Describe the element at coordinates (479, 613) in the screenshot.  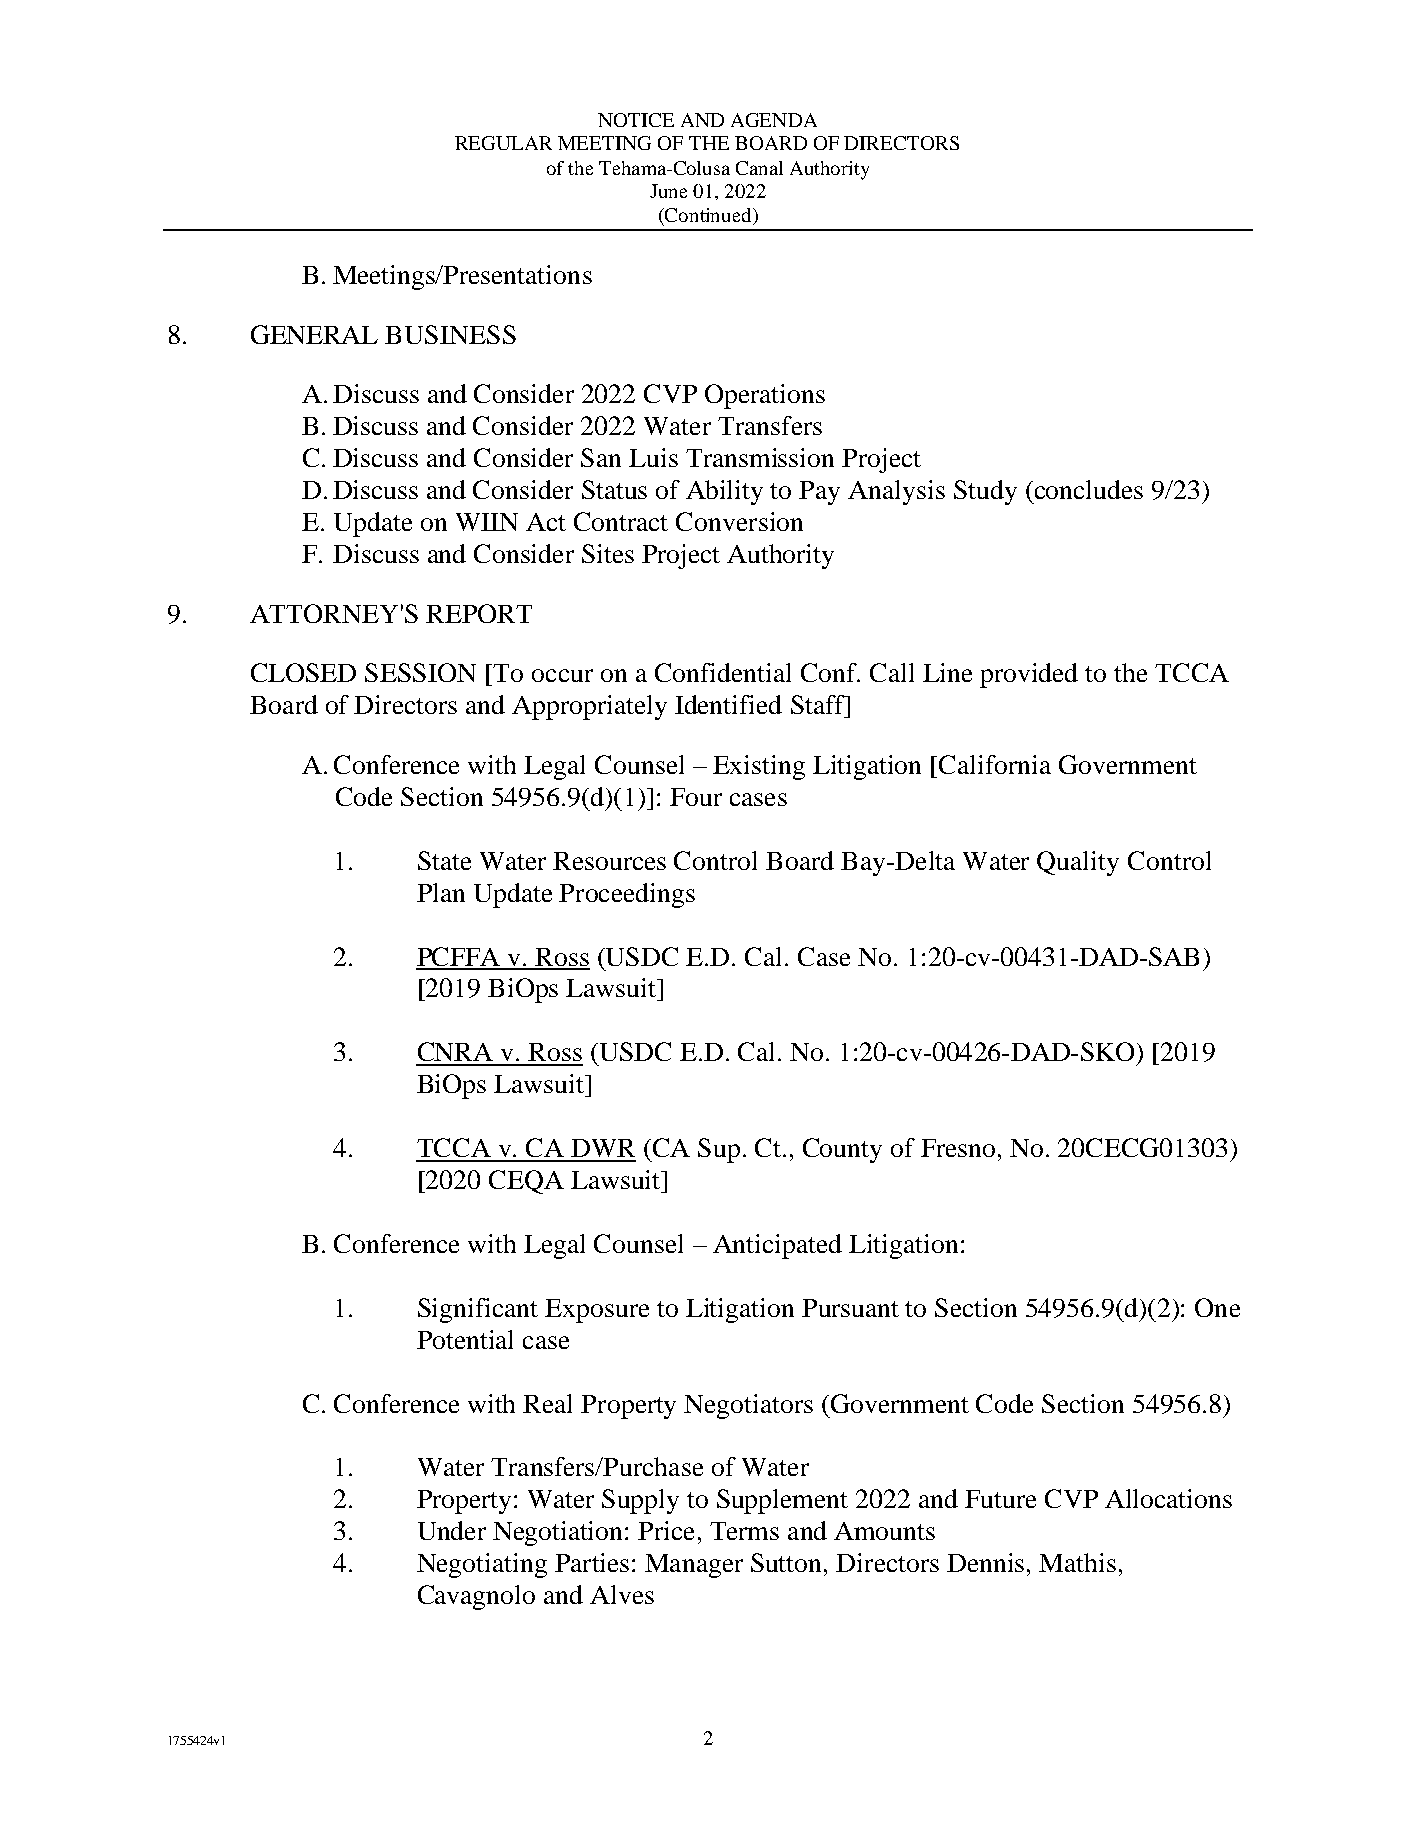
I see `REPORT` at that location.
